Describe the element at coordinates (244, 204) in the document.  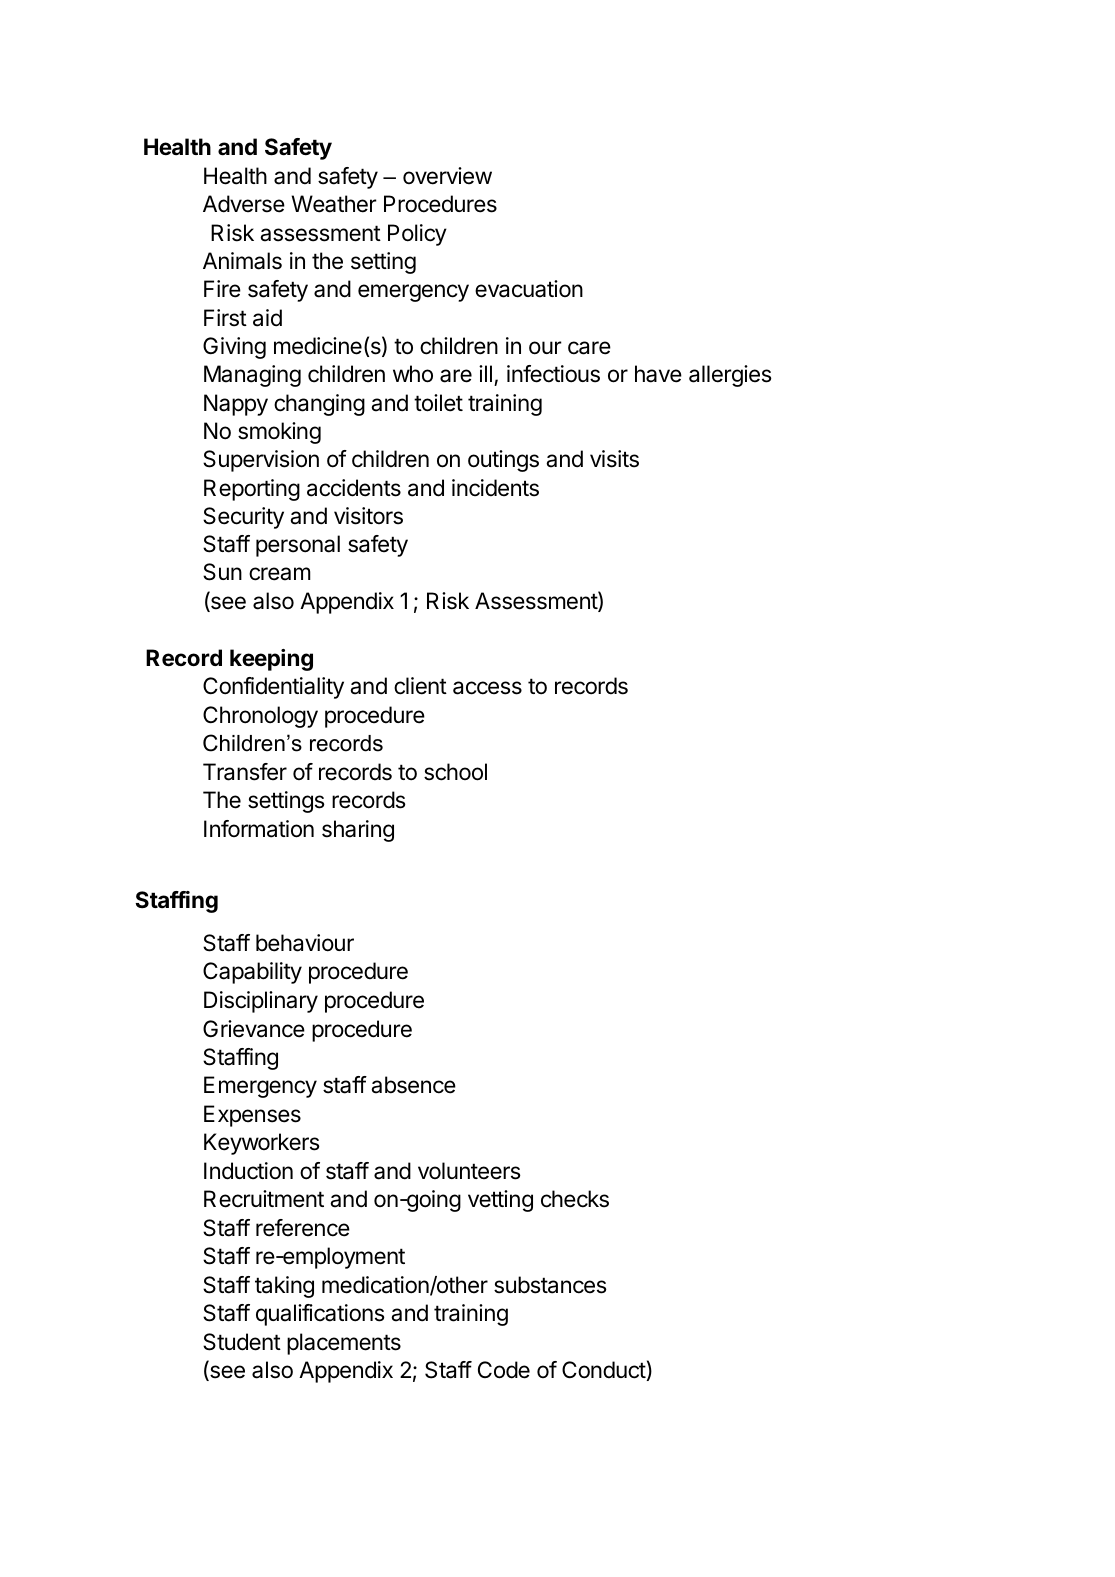
I see `Adverse` at that location.
